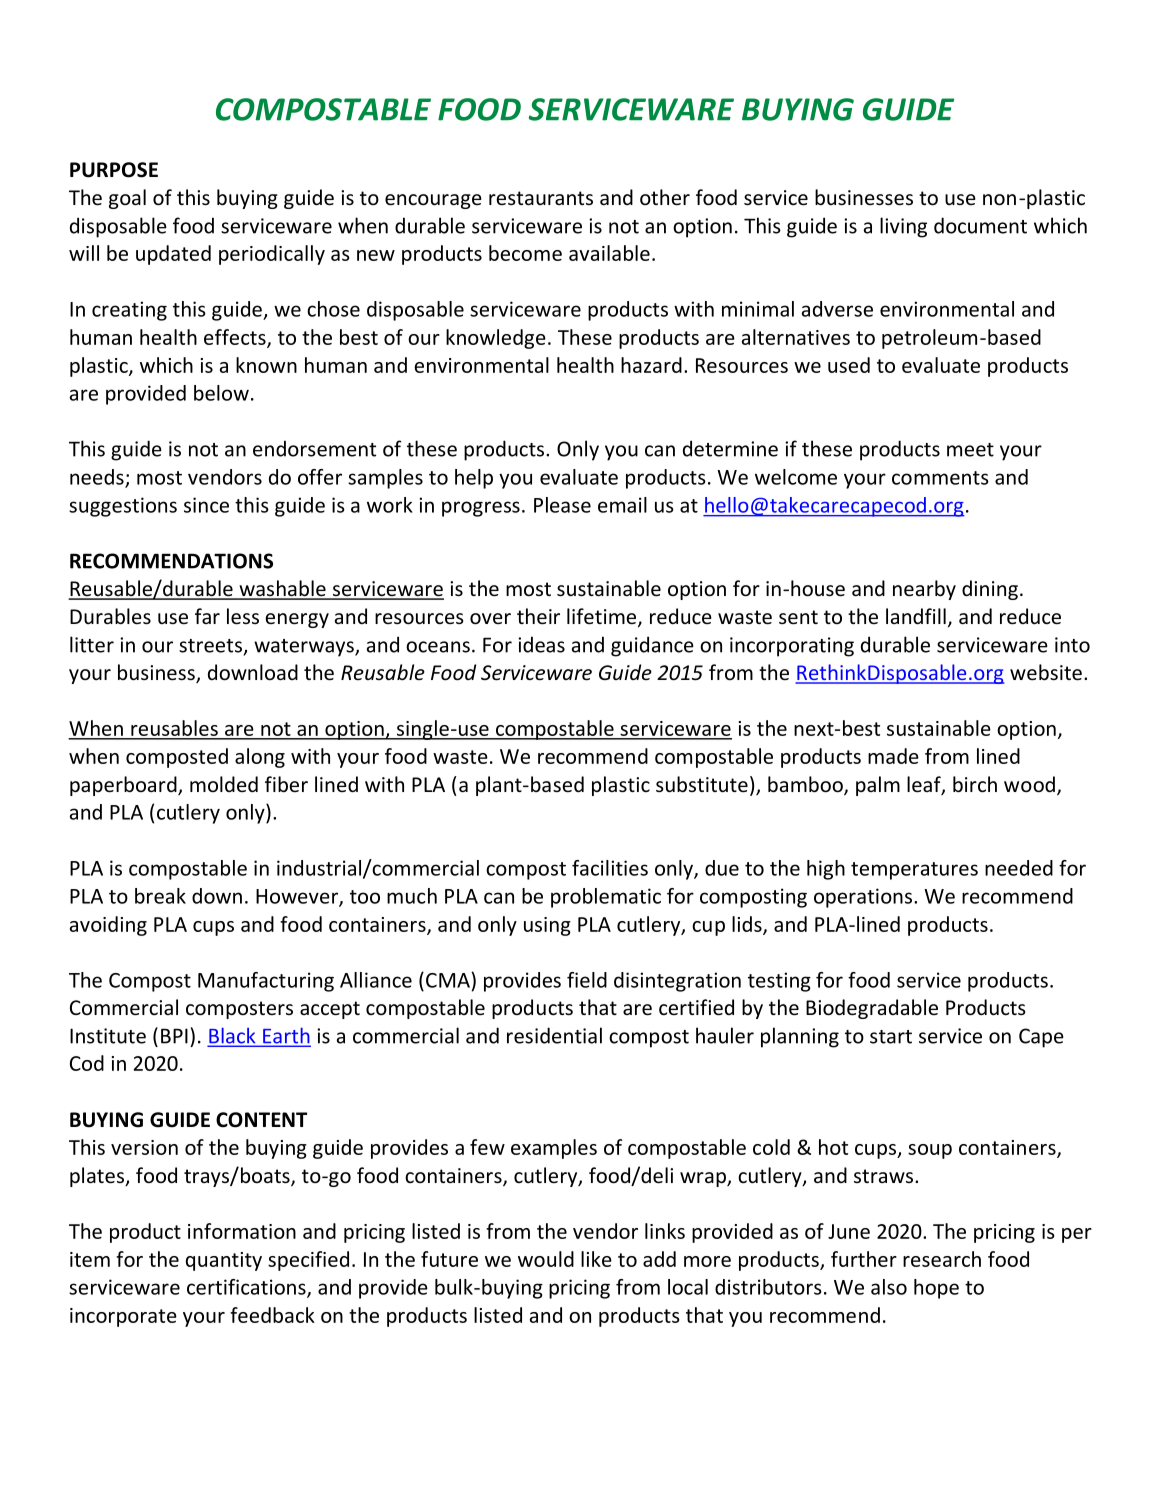 Image resolution: width=1167 pixels, height=1510 pixels. Describe the element at coordinates (562, 505) in the screenshot. I see `Please` at that location.
